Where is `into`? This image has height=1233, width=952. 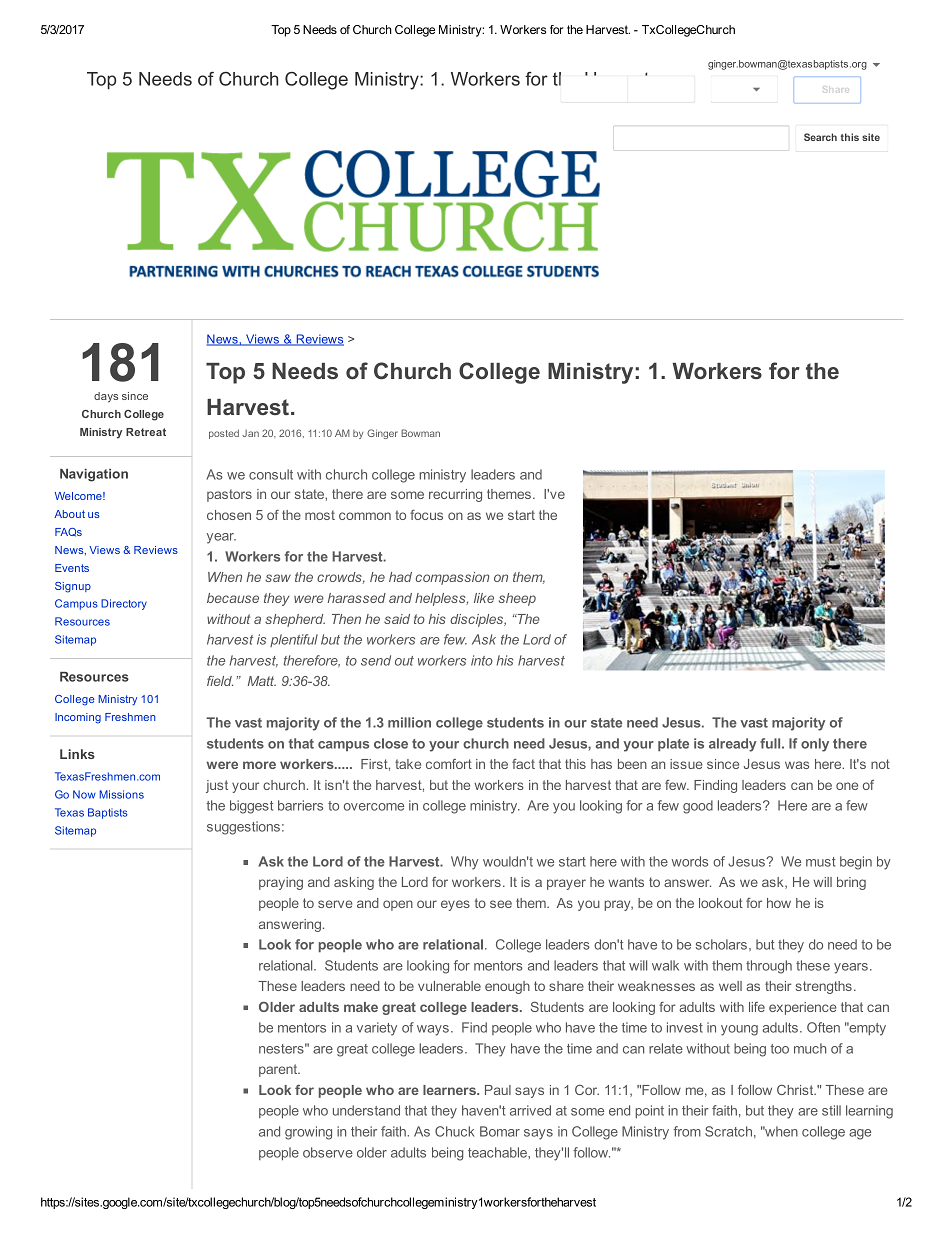 into is located at coordinates (482, 660).
